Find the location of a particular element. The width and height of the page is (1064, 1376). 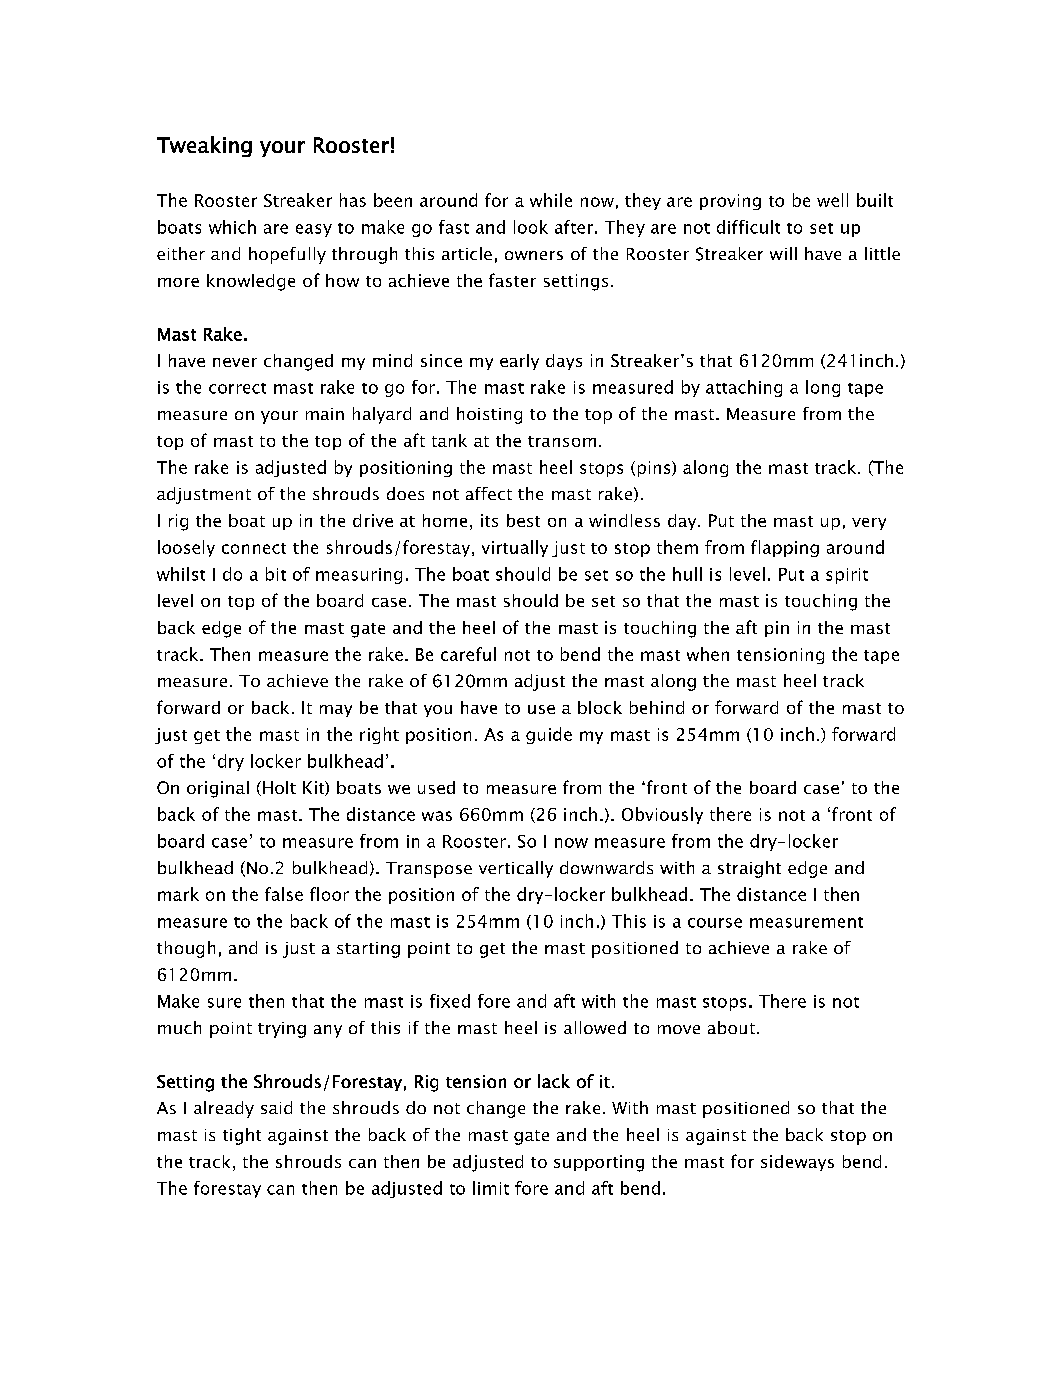

limit is located at coordinates (491, 1188).
